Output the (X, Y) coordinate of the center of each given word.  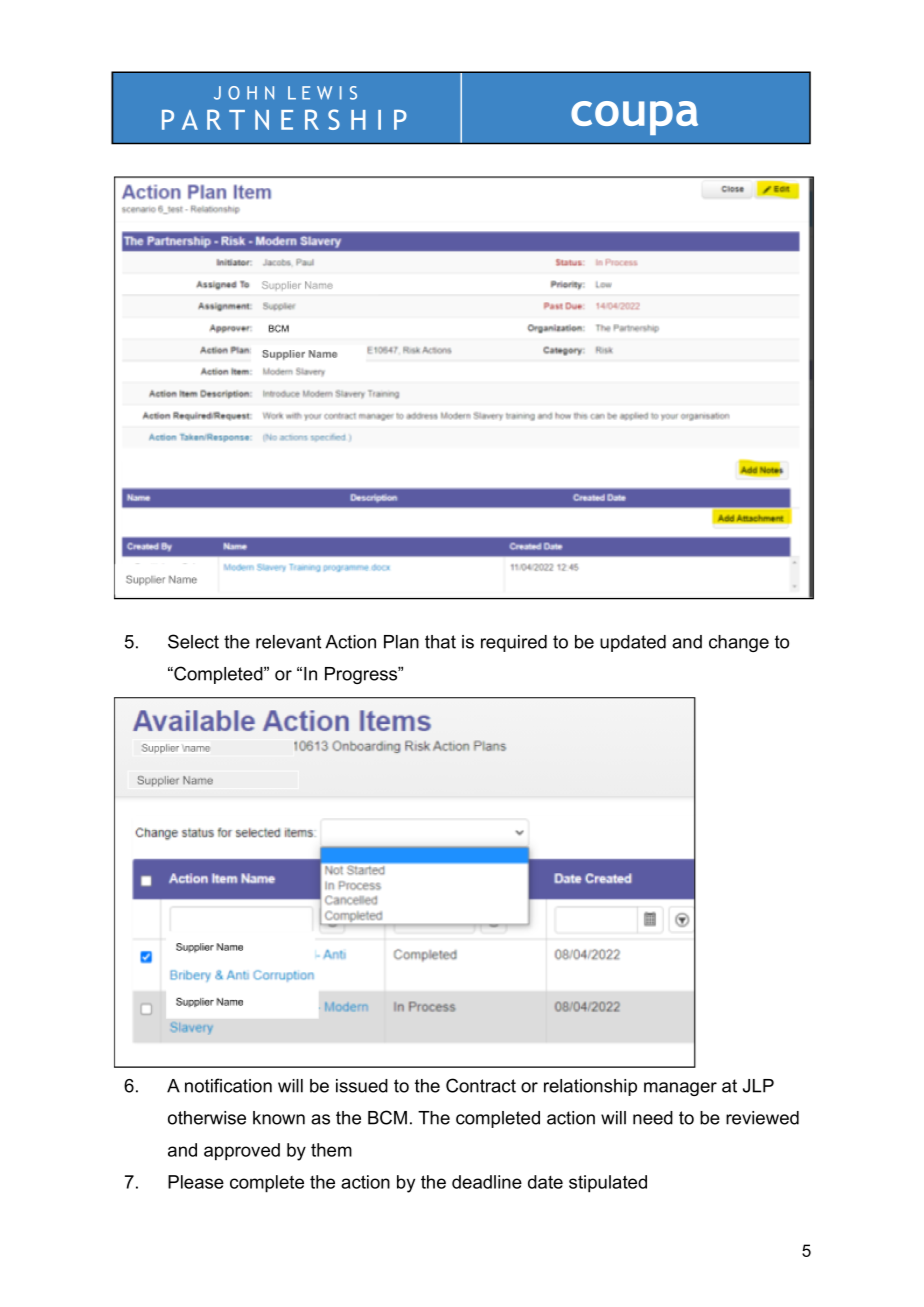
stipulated (608, 1184)
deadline (487, 1182)
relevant (288, 642)
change (739, 643)
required (514, 643)
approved (242, 1152)
